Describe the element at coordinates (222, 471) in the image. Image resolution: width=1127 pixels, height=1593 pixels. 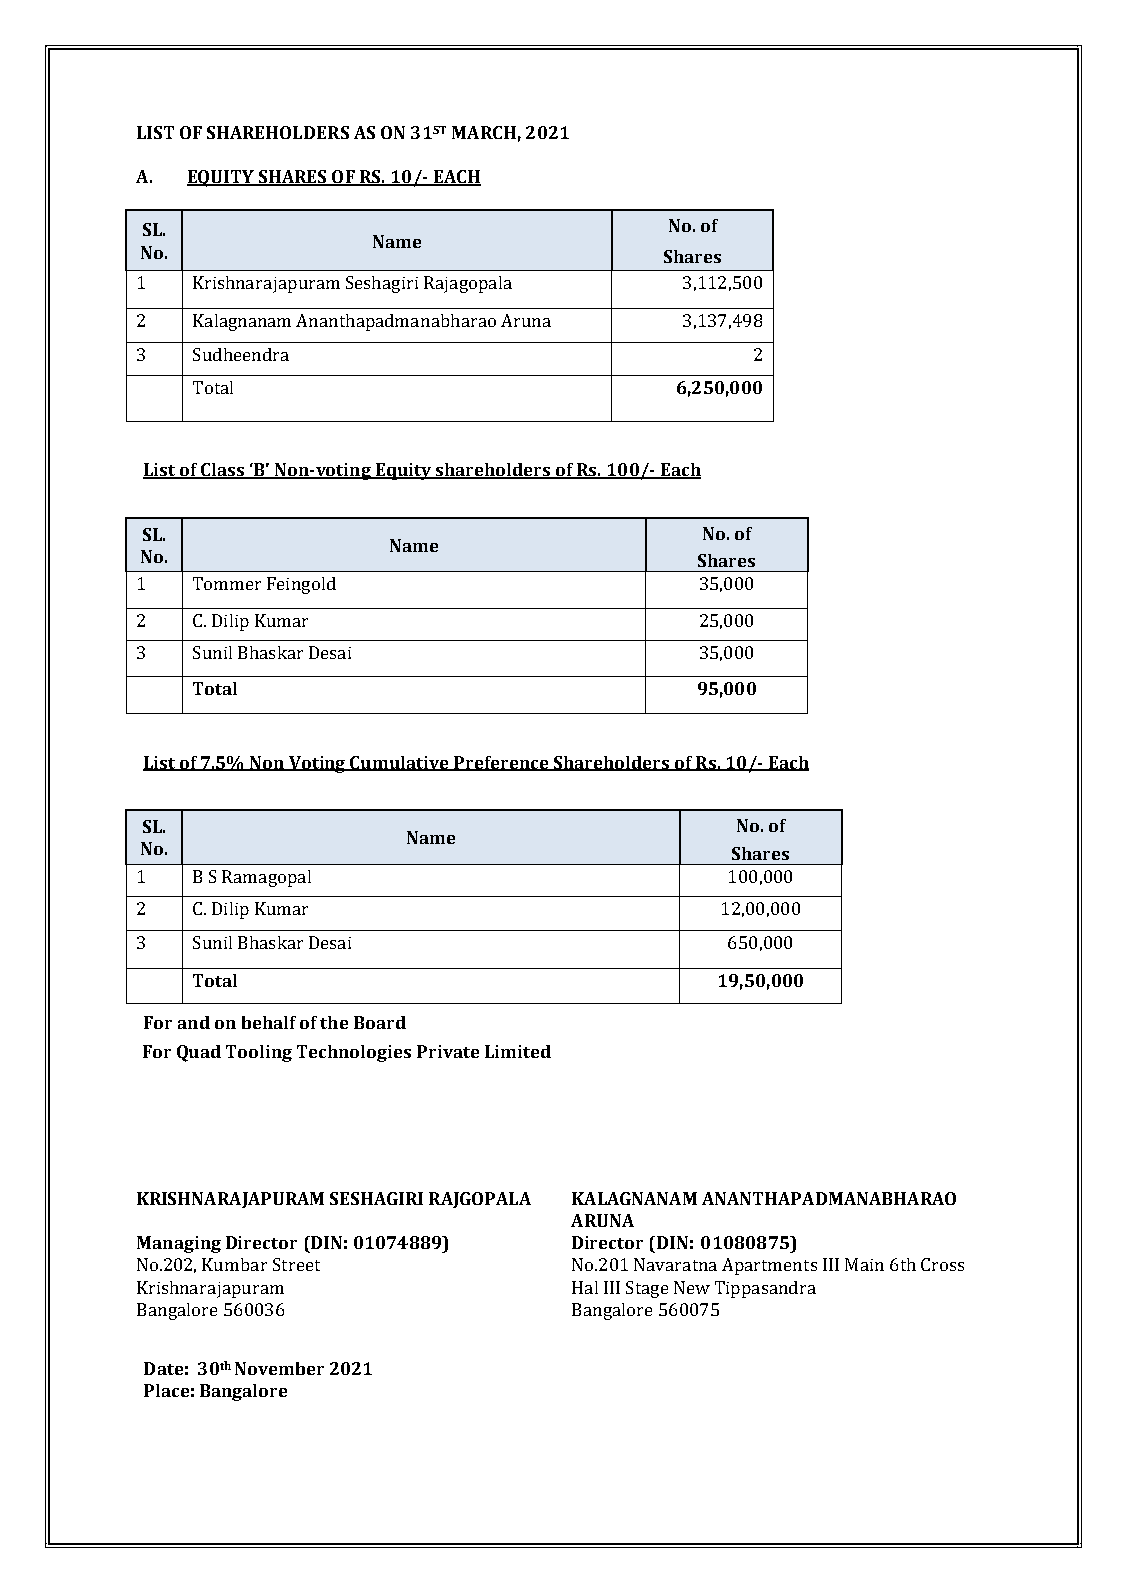
I see `Class` at that location.
